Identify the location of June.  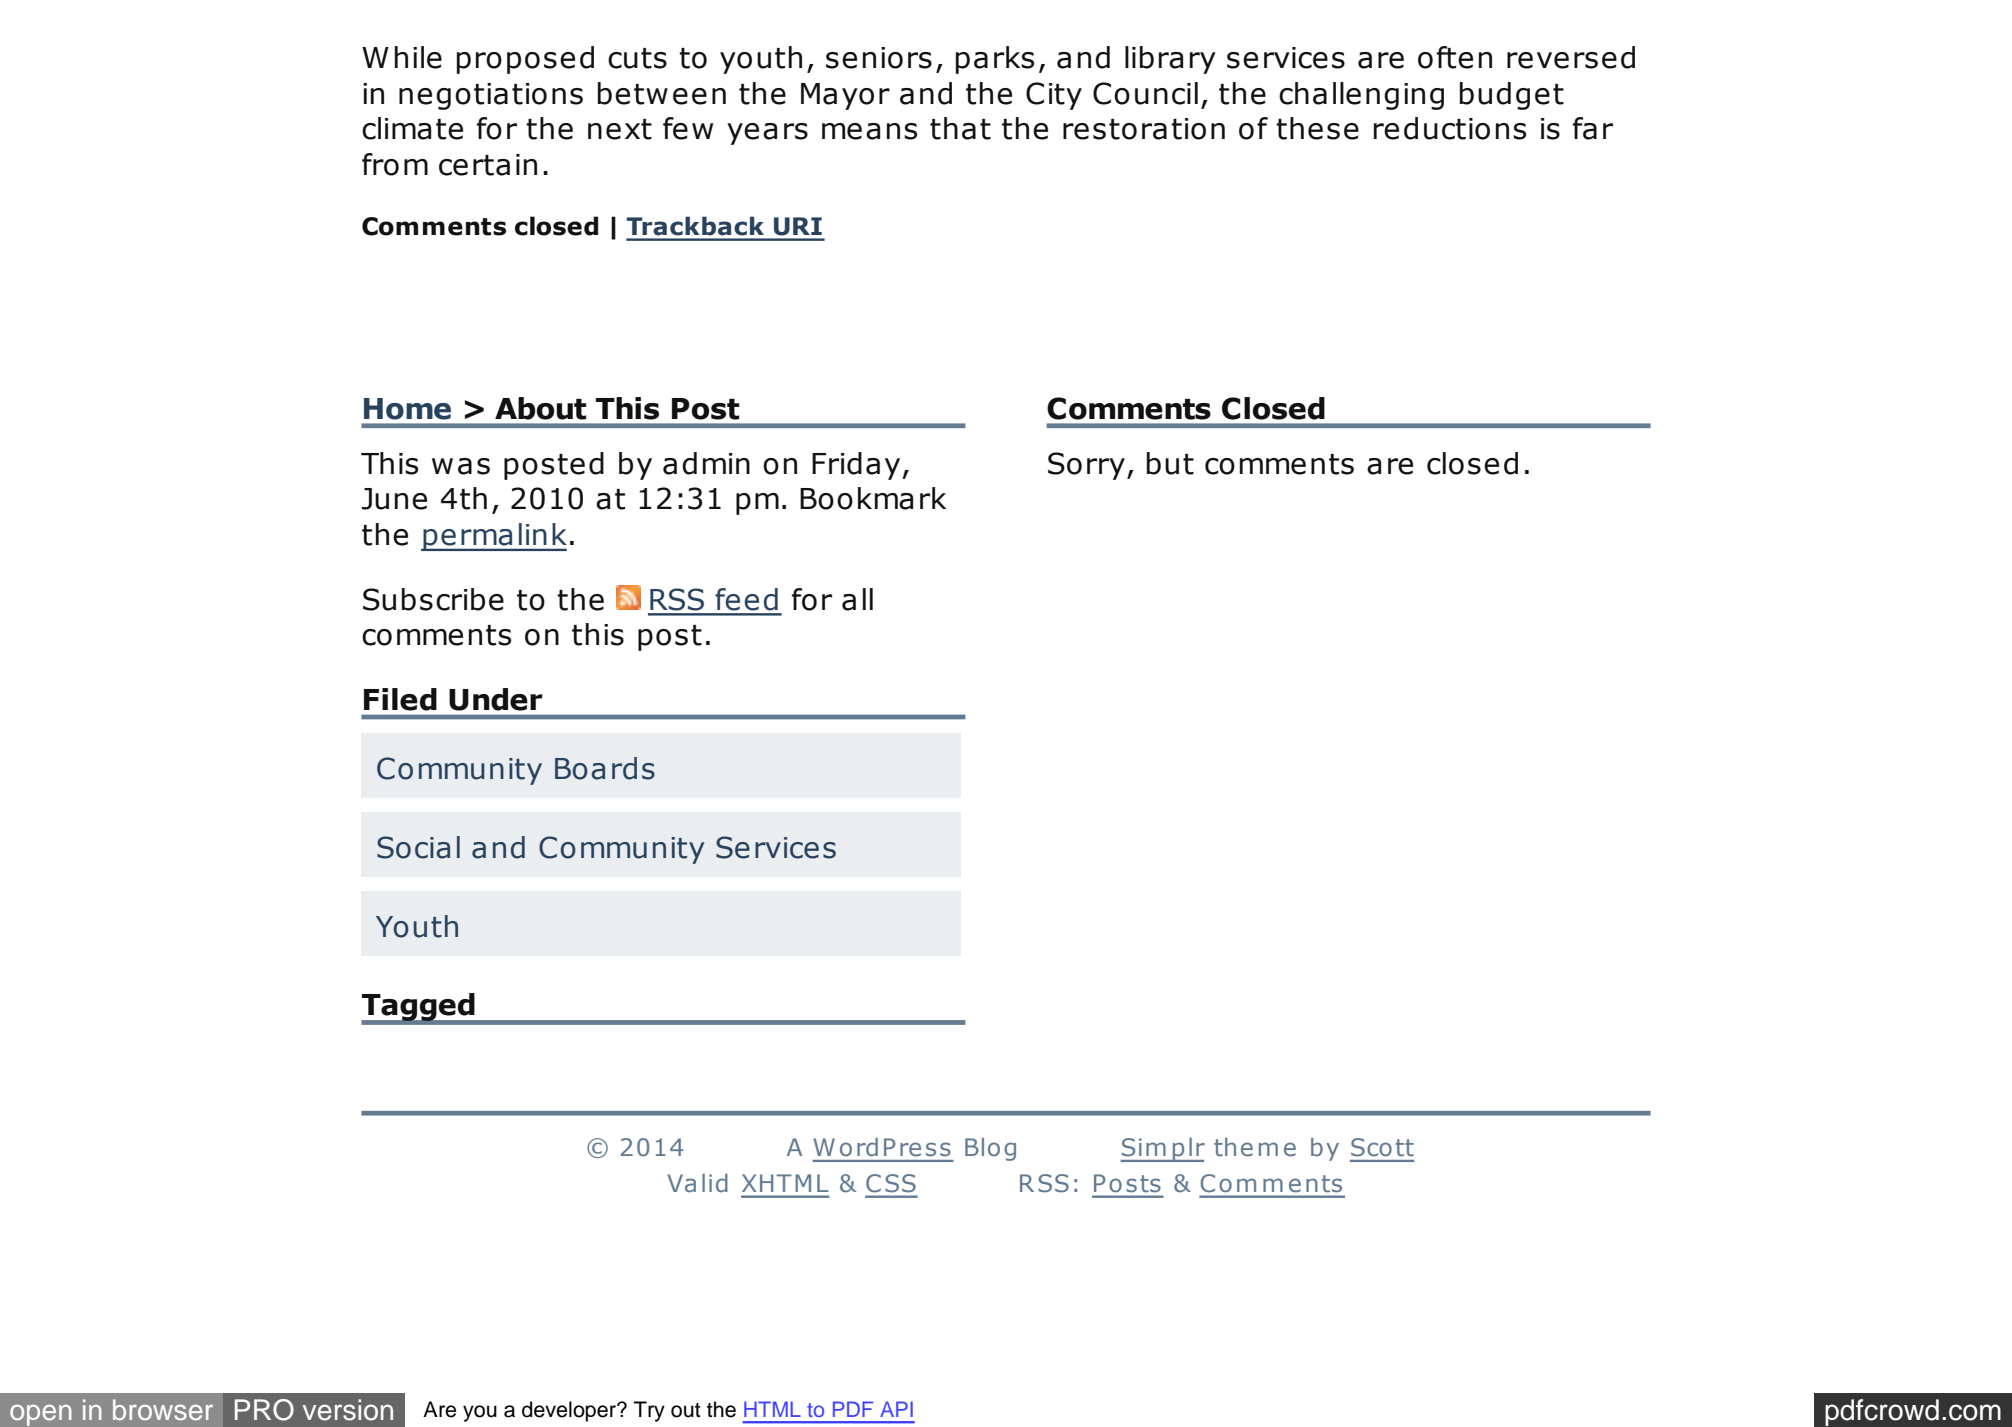
(394, 499).
